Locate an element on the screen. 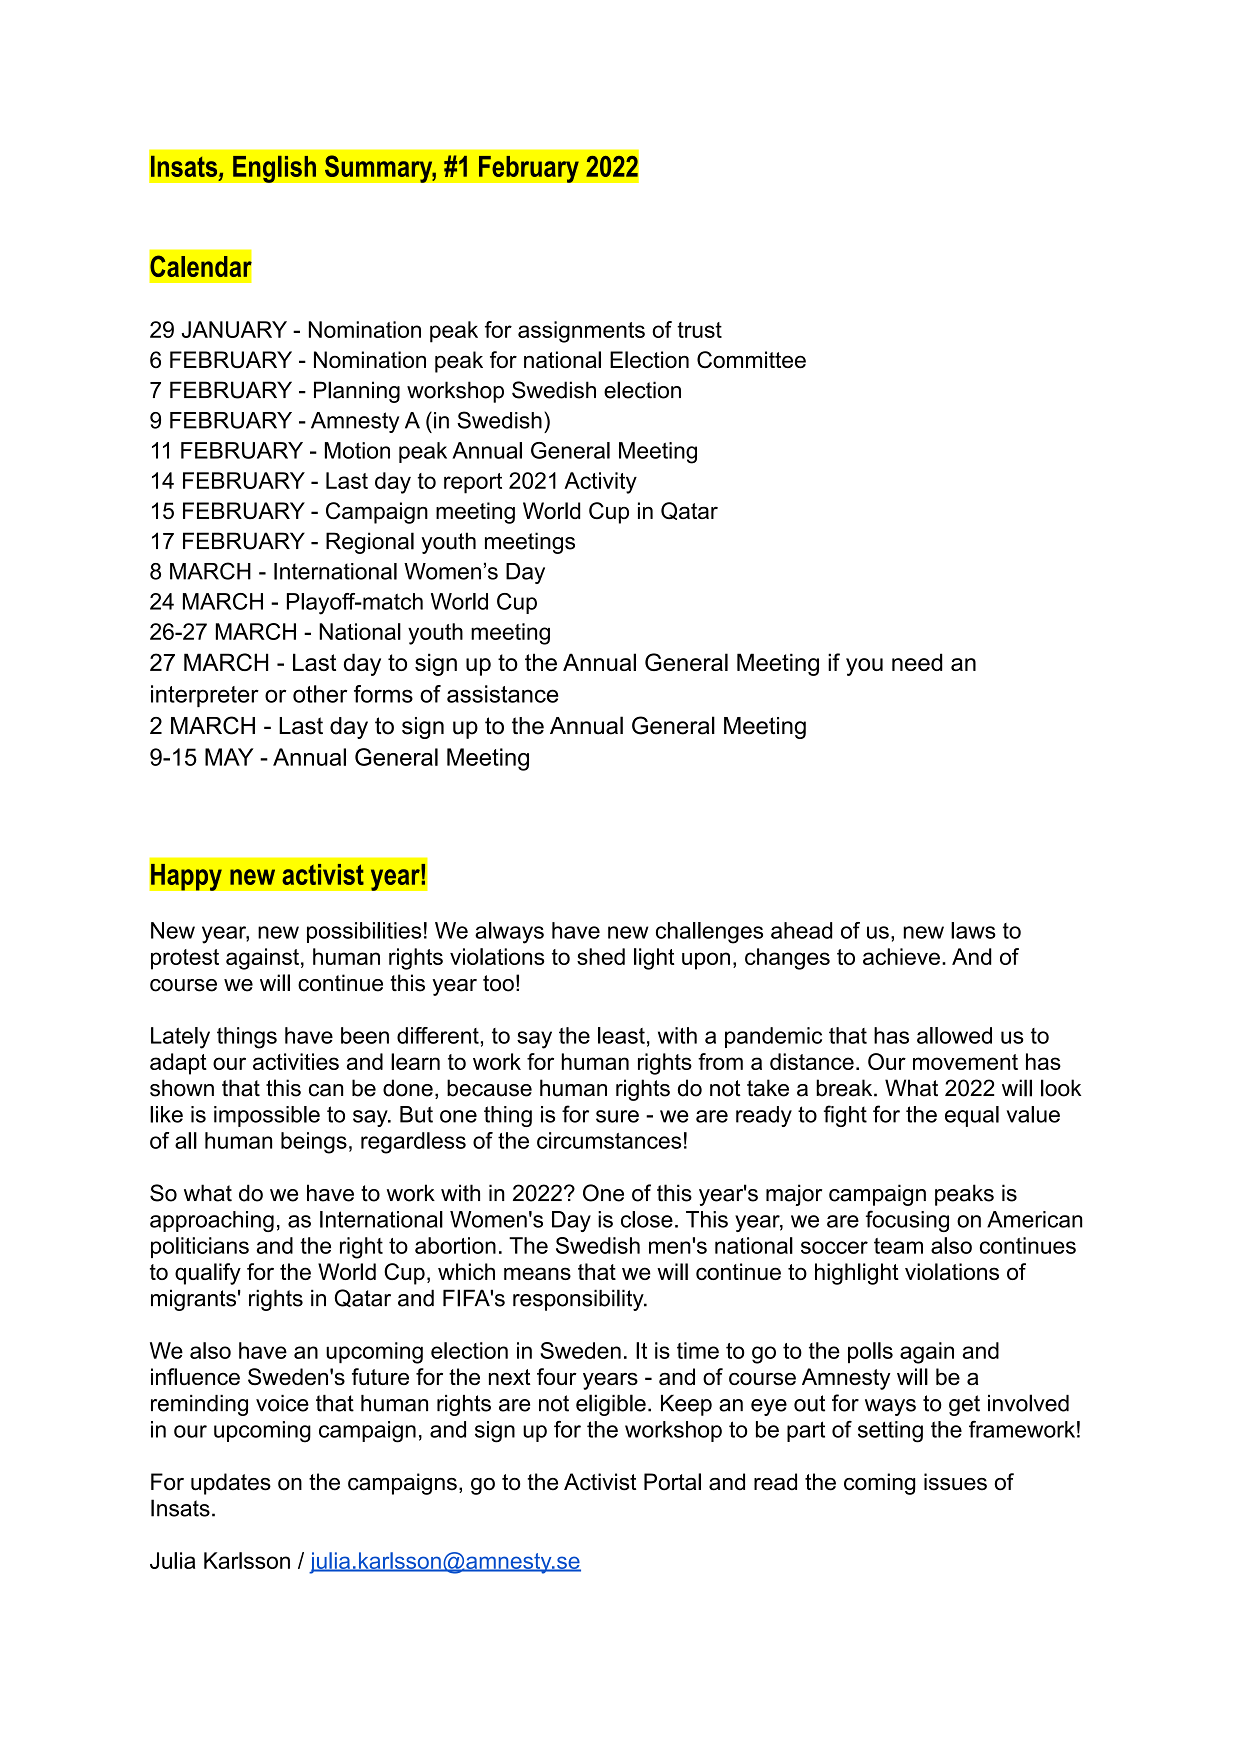 The width and height of the screenshot is (1237, 1748). challenges is located at coordinates (709, 933).
